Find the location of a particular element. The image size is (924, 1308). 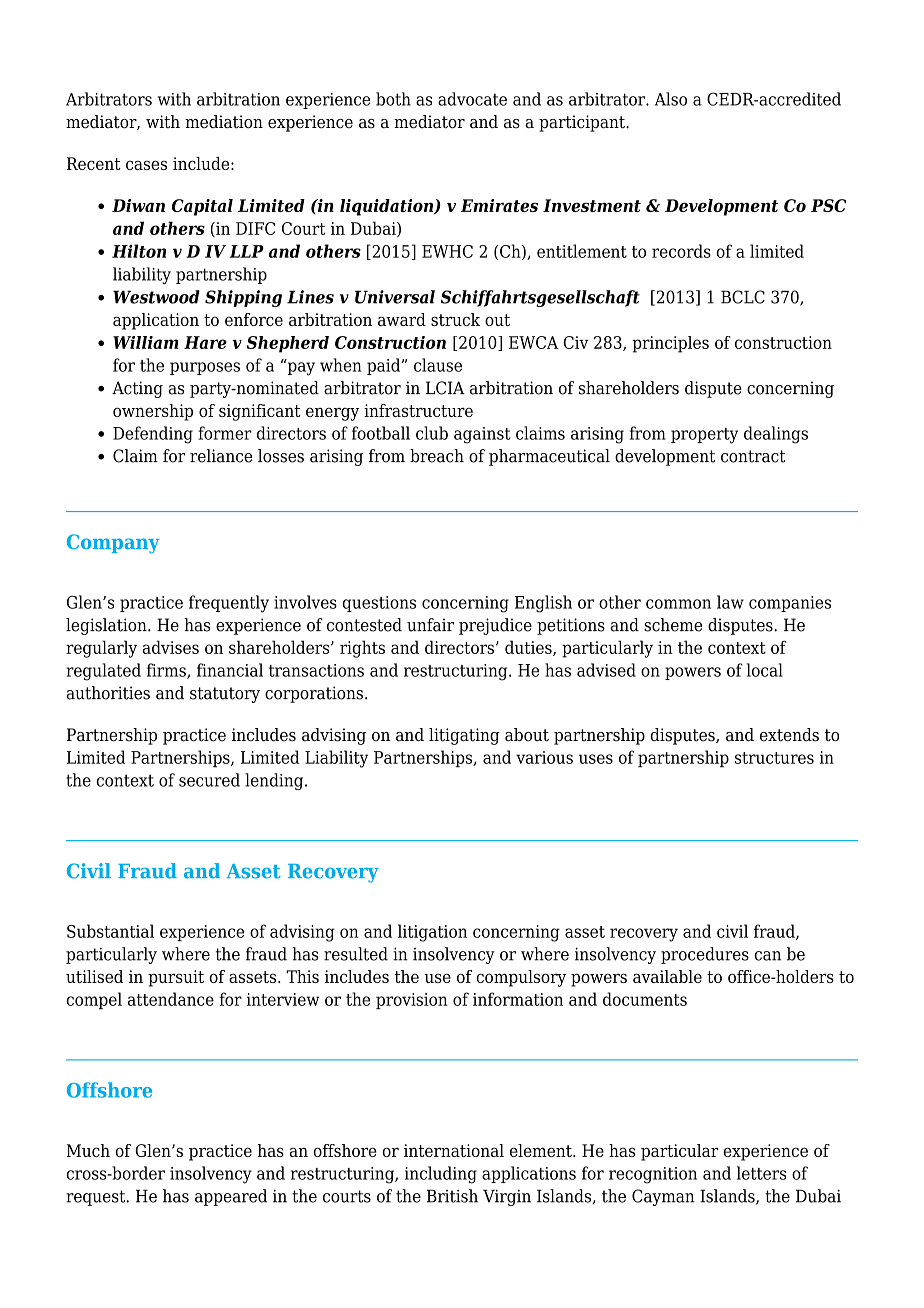

appeared is located at coordinates (231, 1197).
